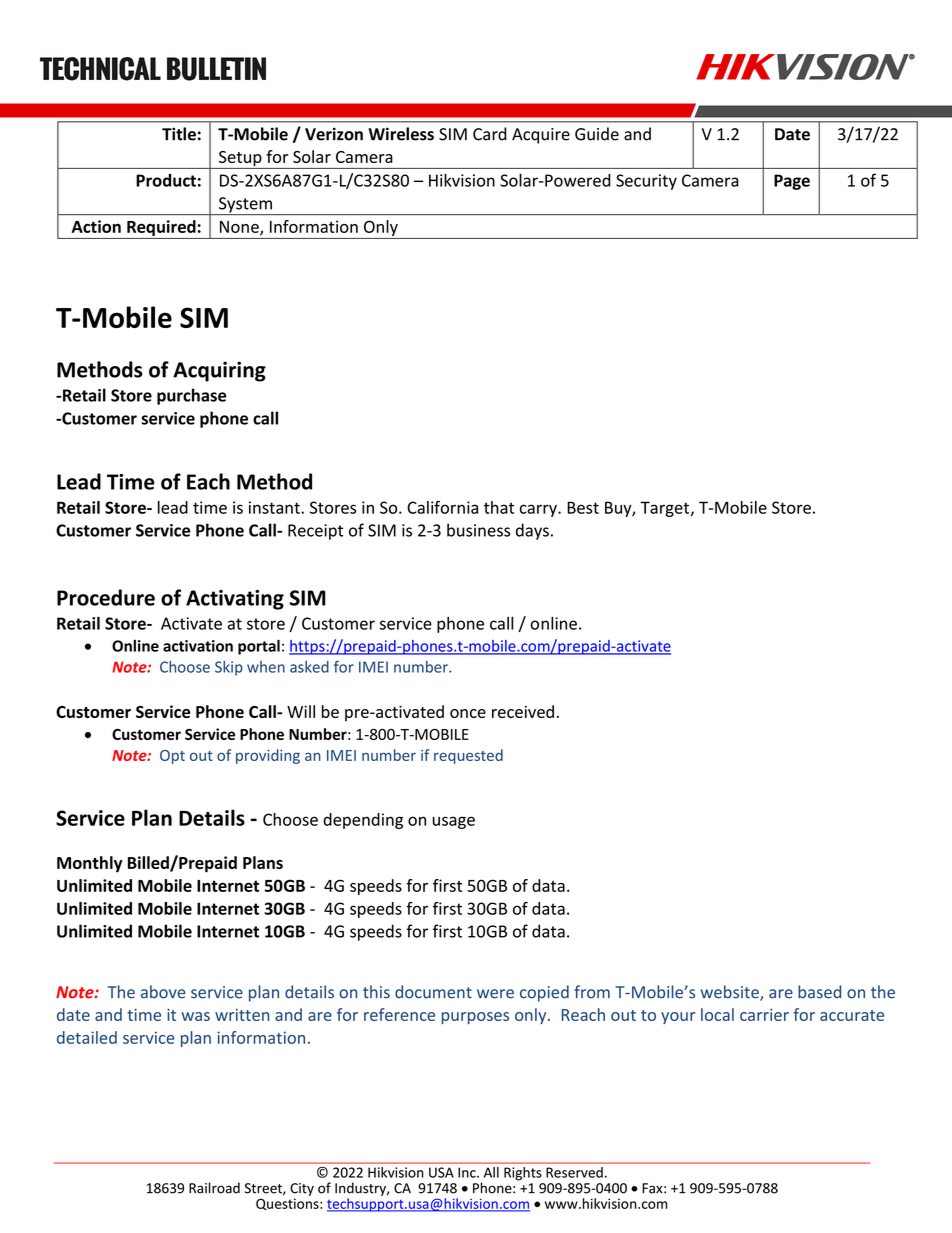  Describe the element at coordinates (433, 992) in the page. I see `document` at that location.
